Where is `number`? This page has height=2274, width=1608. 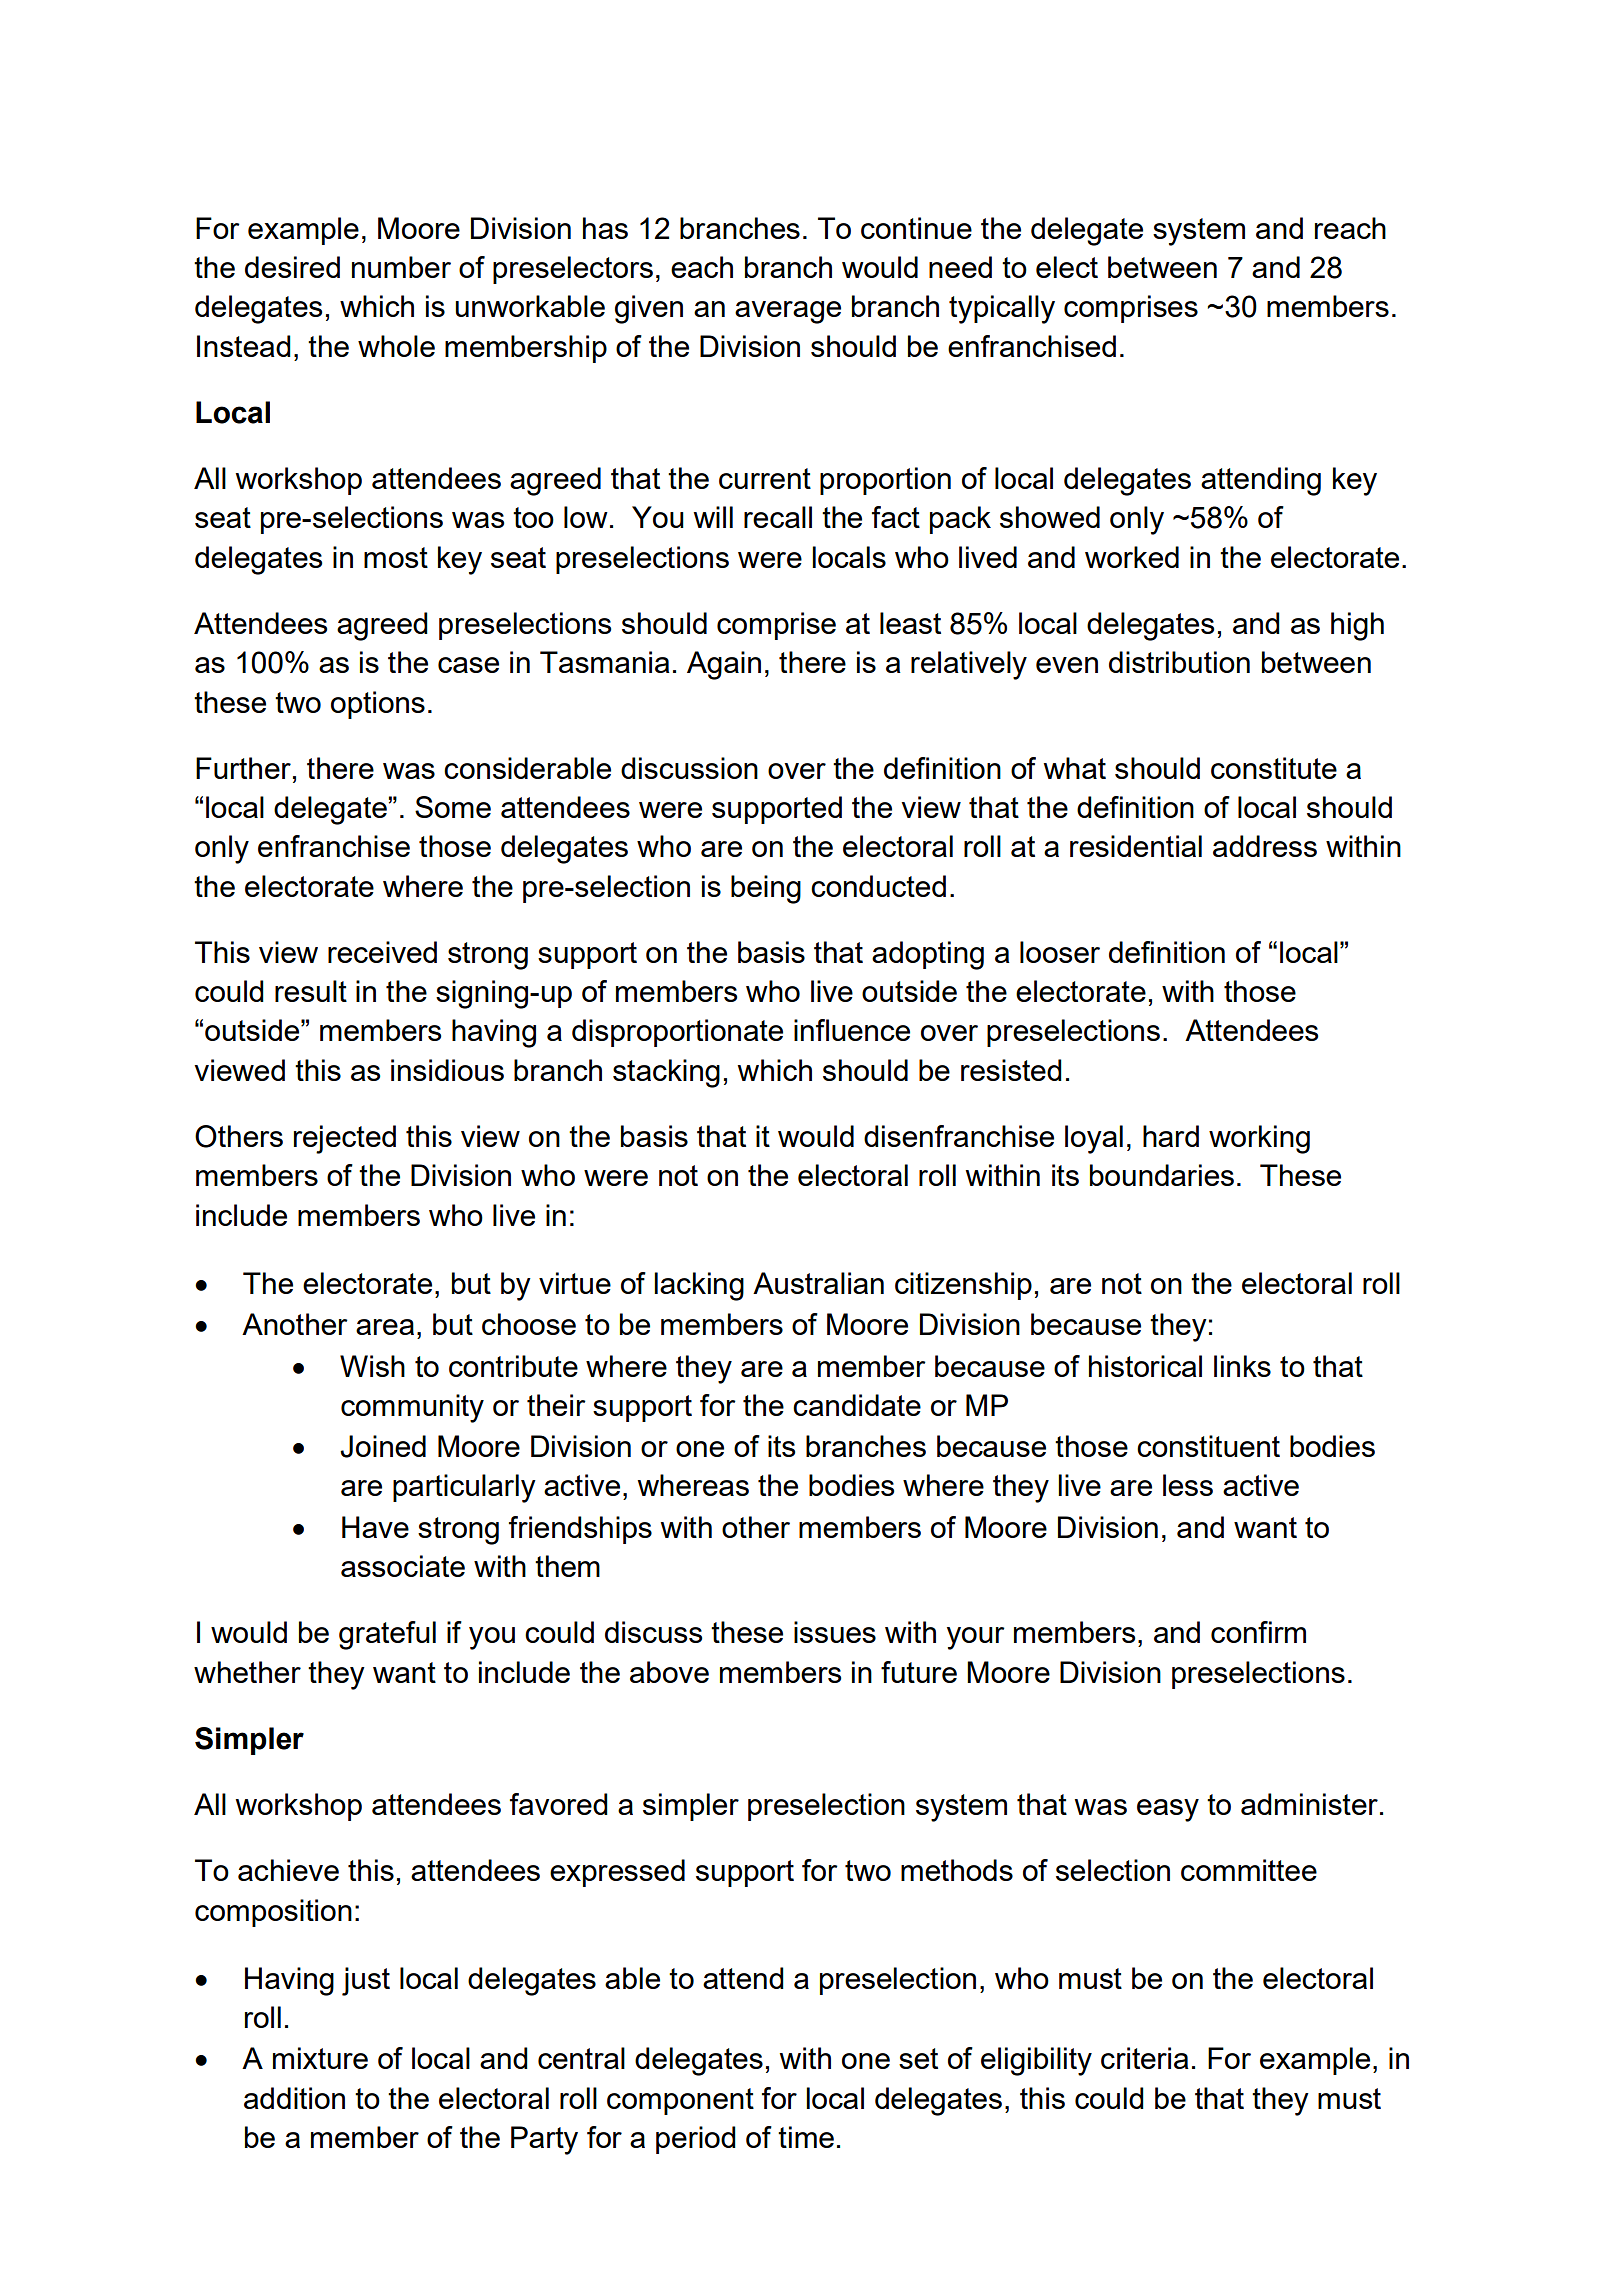
number is located at coordinates (401, 267).
